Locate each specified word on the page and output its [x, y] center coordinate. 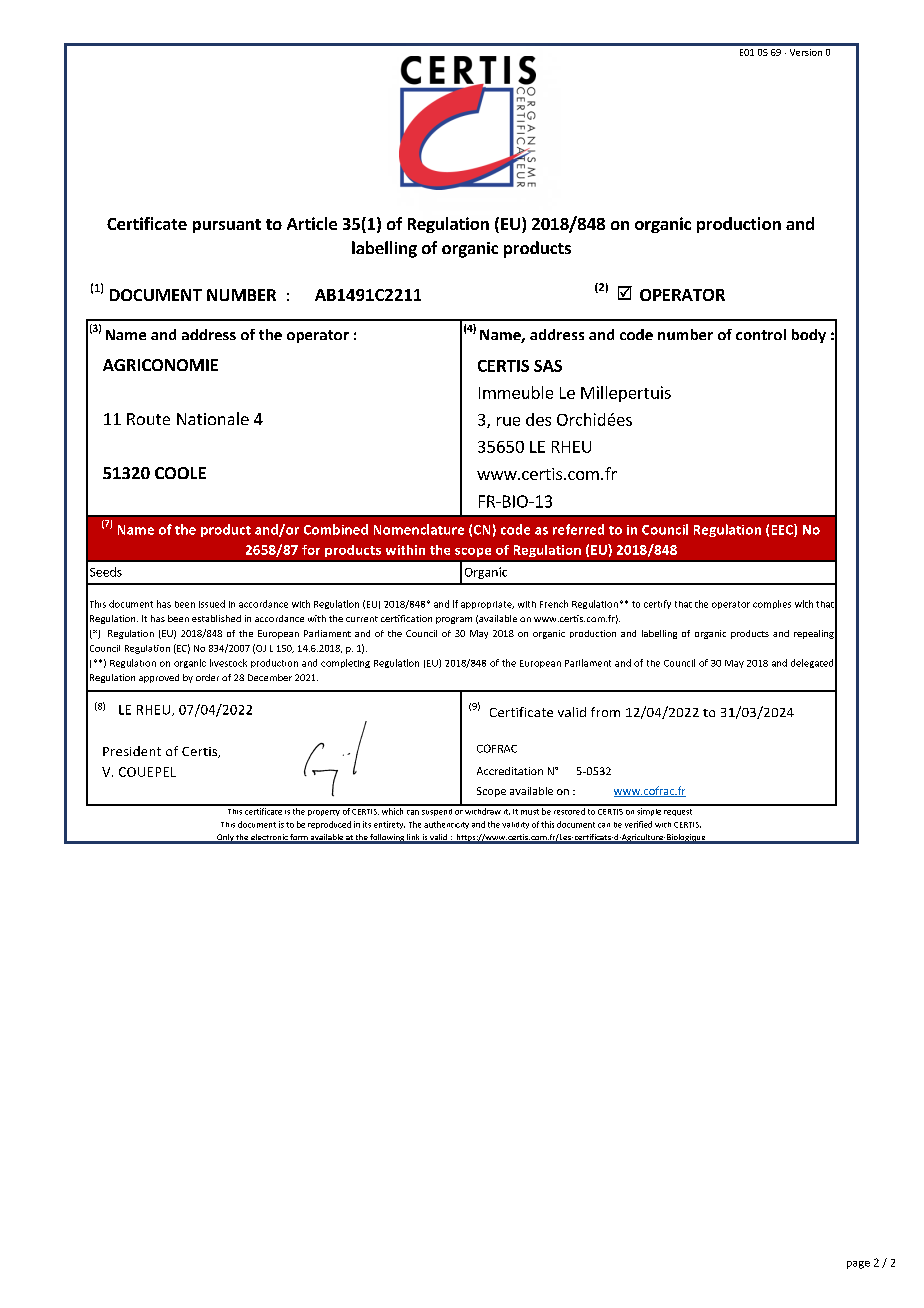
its [367, 824]
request [678, 812]
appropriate [487, 605]
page [858, 1265]
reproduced [329, 825]
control [761, 334]
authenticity [446, 825]
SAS [548, 366]
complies [772, 604]
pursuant [227, 226]
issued [212, 604]
